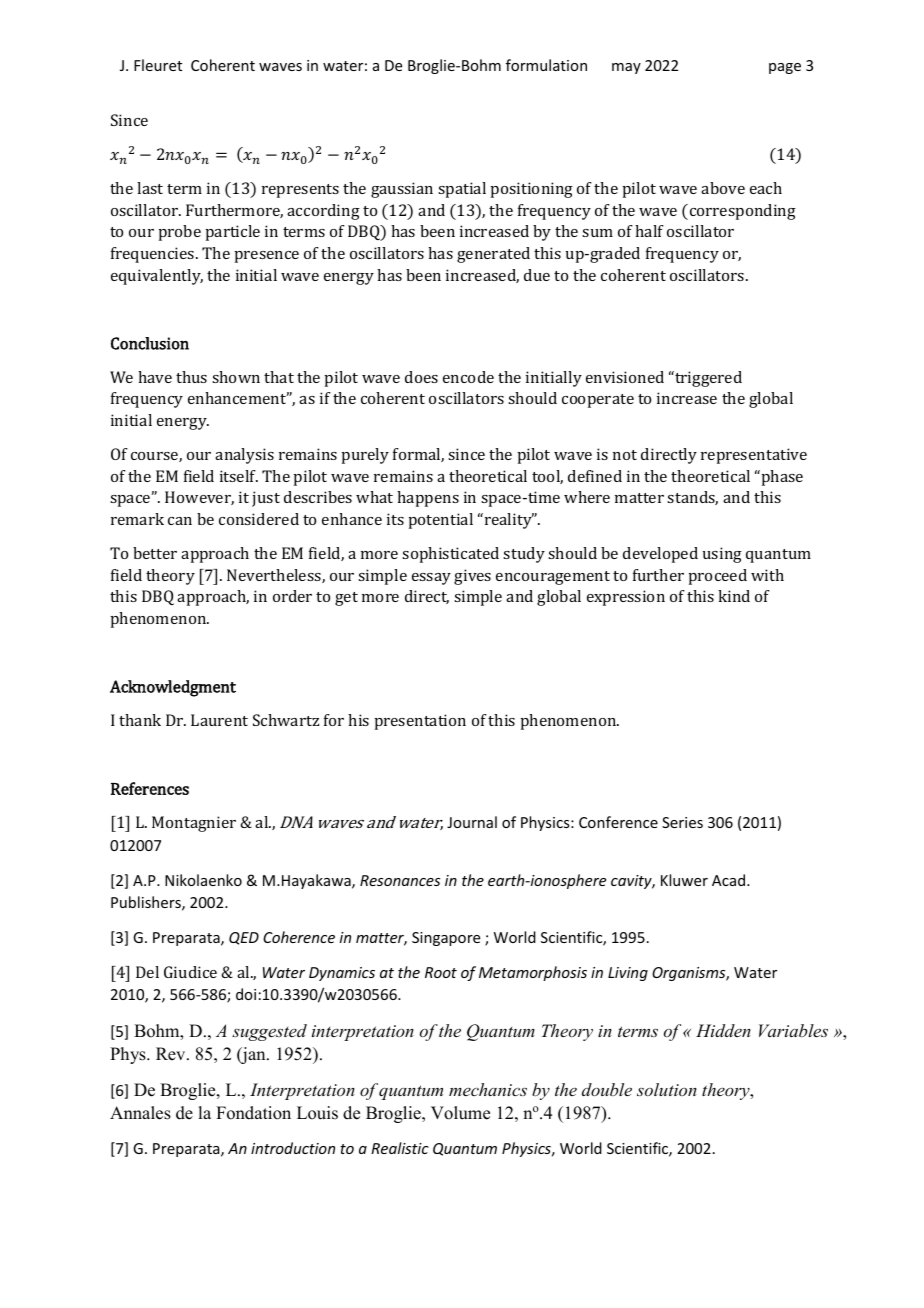 The height and width of the document is (1308, 924). What do you see at coordinates (667, 1089) in the document?
I see `solution` at bounding box center [667, 1089].
